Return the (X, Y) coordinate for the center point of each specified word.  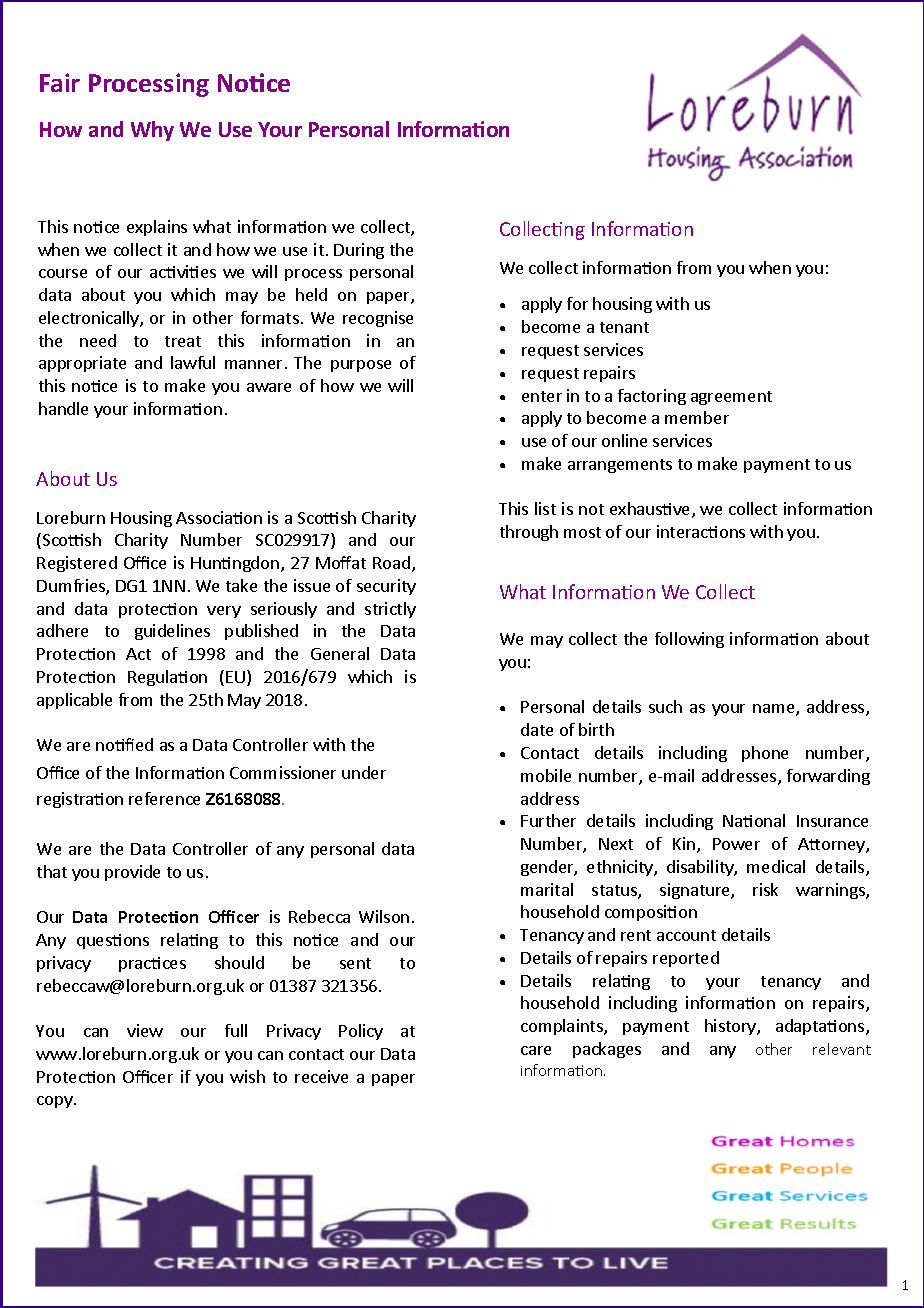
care (536, 1050)
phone (765, 754)
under (364, 772)
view (145, 1030)
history (731, 1027)
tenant (624, 327)
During (359, 251)
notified (124, 744)
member (697, 417)
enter (542, 396)
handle (63, 408)
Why (152, 131)
